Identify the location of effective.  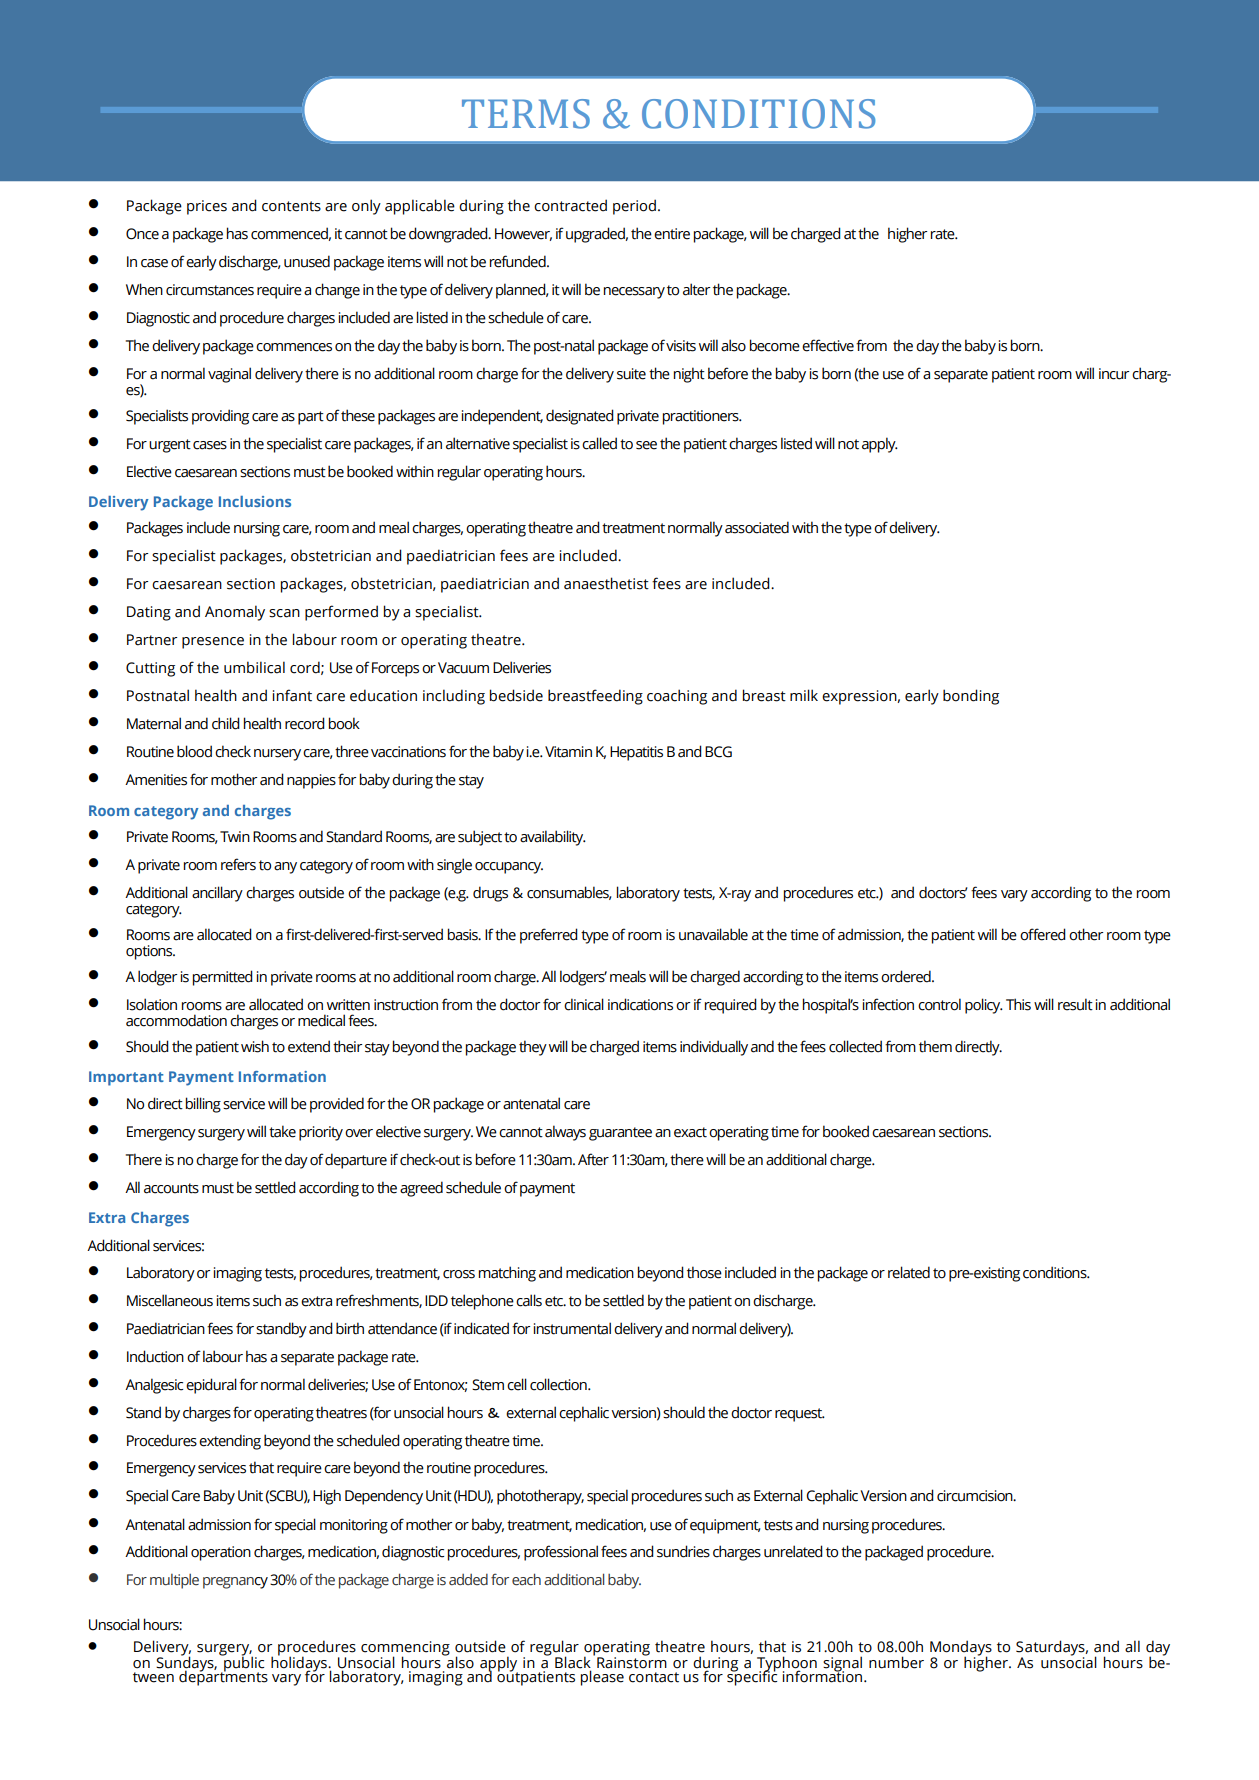
(828, 345).
